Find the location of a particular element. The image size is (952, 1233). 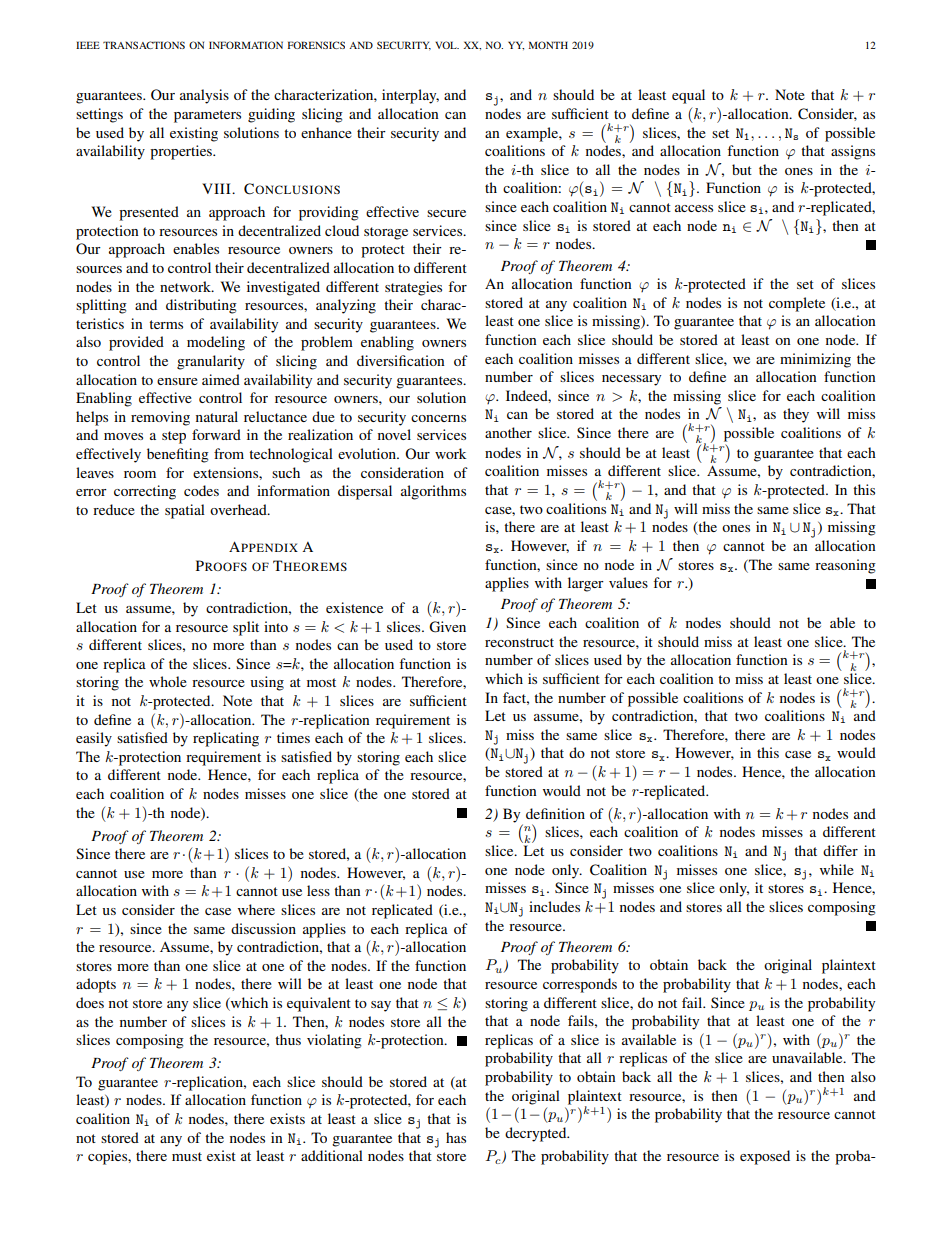

complete is located at coordinates (797, 304).
